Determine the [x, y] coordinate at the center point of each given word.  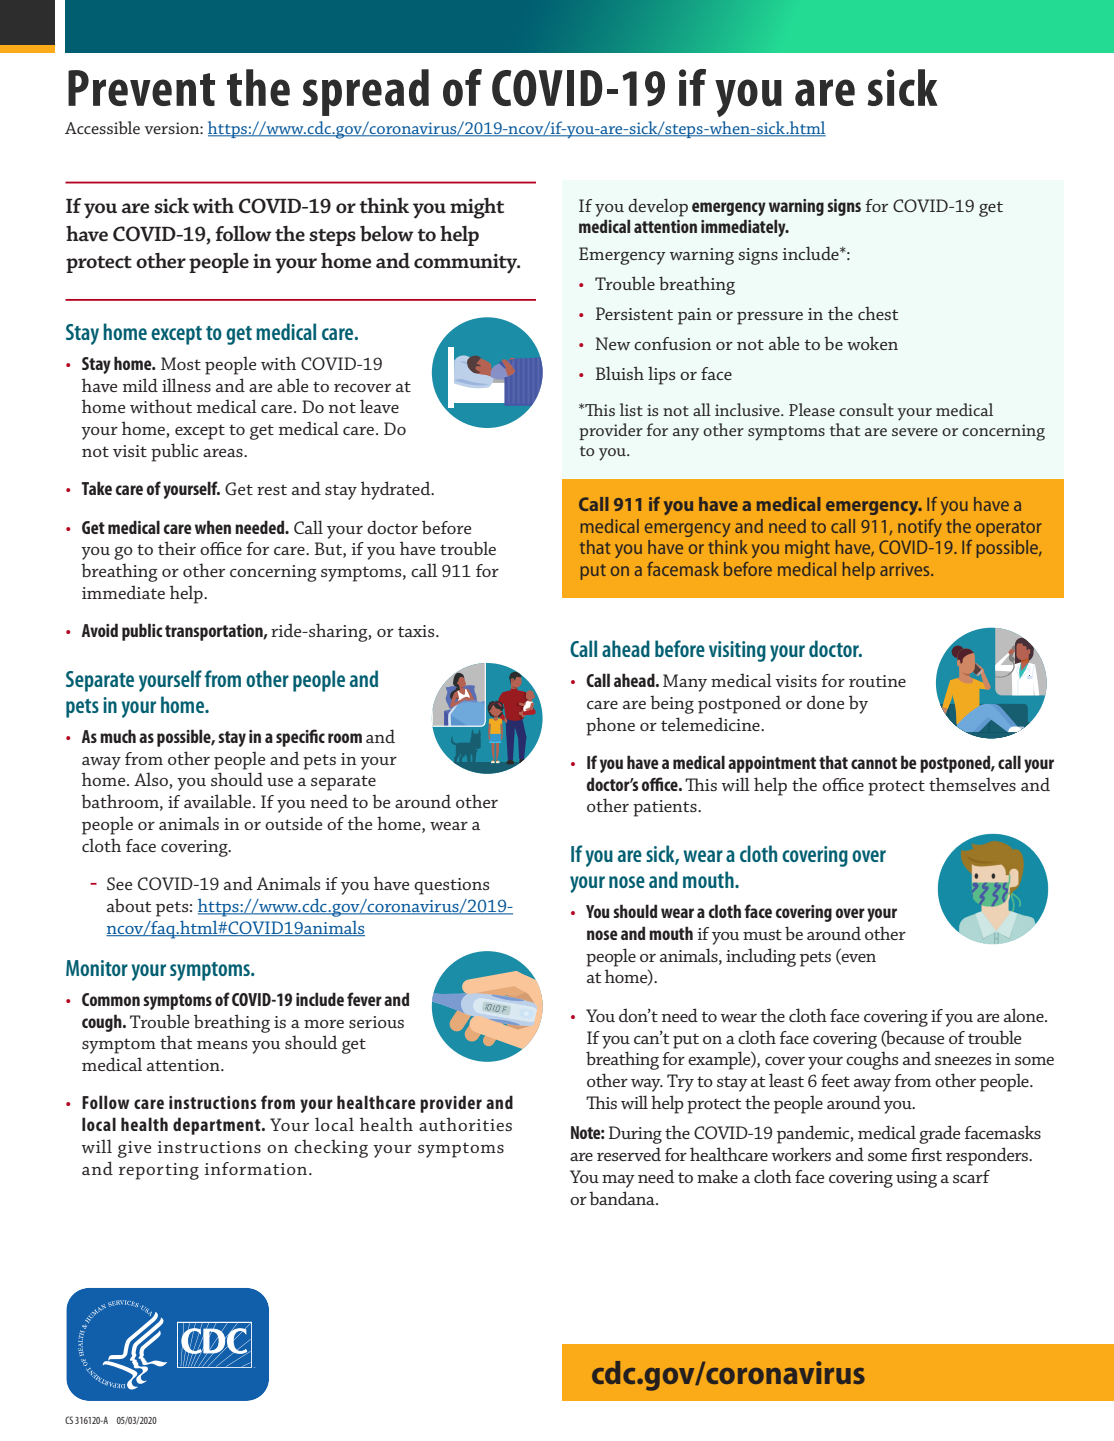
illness [186, 385]
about [129, 905]
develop [658, 207]
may [618, 1181]
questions [451, 886]
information [255, 1168]
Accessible [102, 127]
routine [877, 681]
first [926, 1154]
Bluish [620, 373]
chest [878, 313]
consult [866, 409]
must [762, 935]
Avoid [100, 630]
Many [685, 683]
